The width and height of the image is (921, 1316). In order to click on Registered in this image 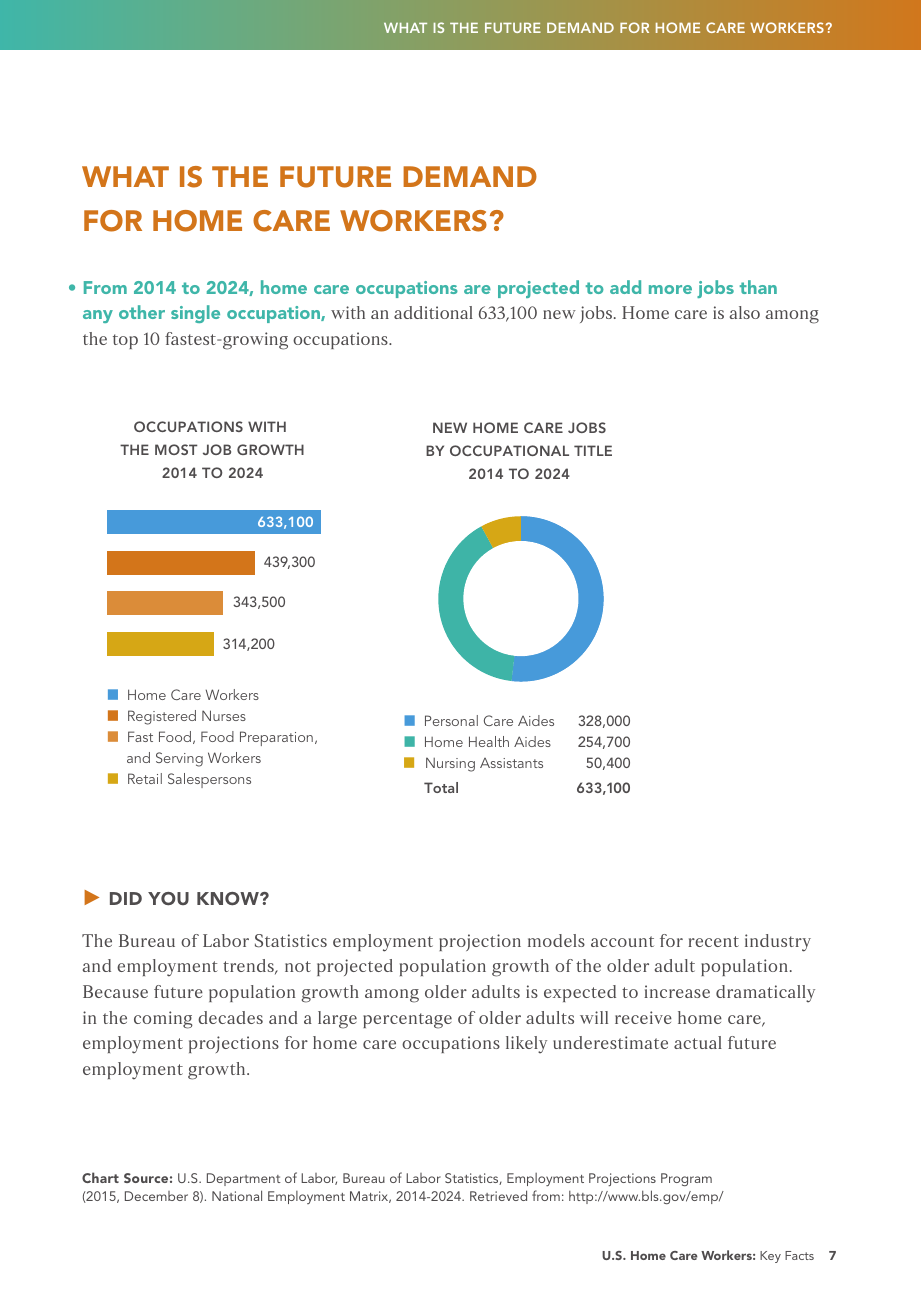, I will do `click(162, 717)`.
